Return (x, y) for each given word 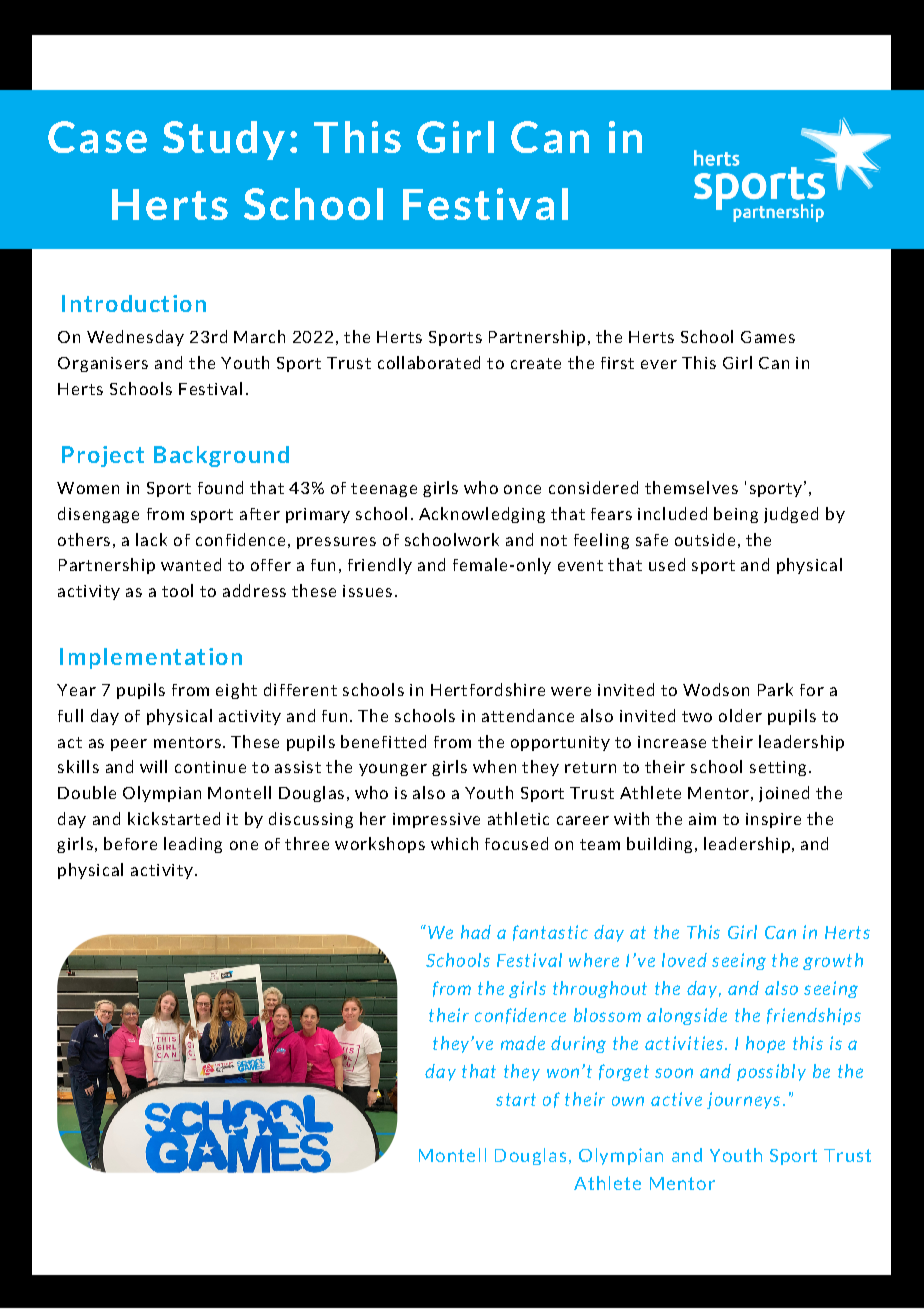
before (130, 843)
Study (224, 140)
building (659, 845)
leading (193, 845)
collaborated (429, 362)
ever (659, 364)
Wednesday (135, 338)
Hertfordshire (488, 689)
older (740, 715)
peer (129, 745)
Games (768, 337)
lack (151, 539)
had (476, 932)
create (536, 363)
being (736, 515)
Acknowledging (482, 515)
